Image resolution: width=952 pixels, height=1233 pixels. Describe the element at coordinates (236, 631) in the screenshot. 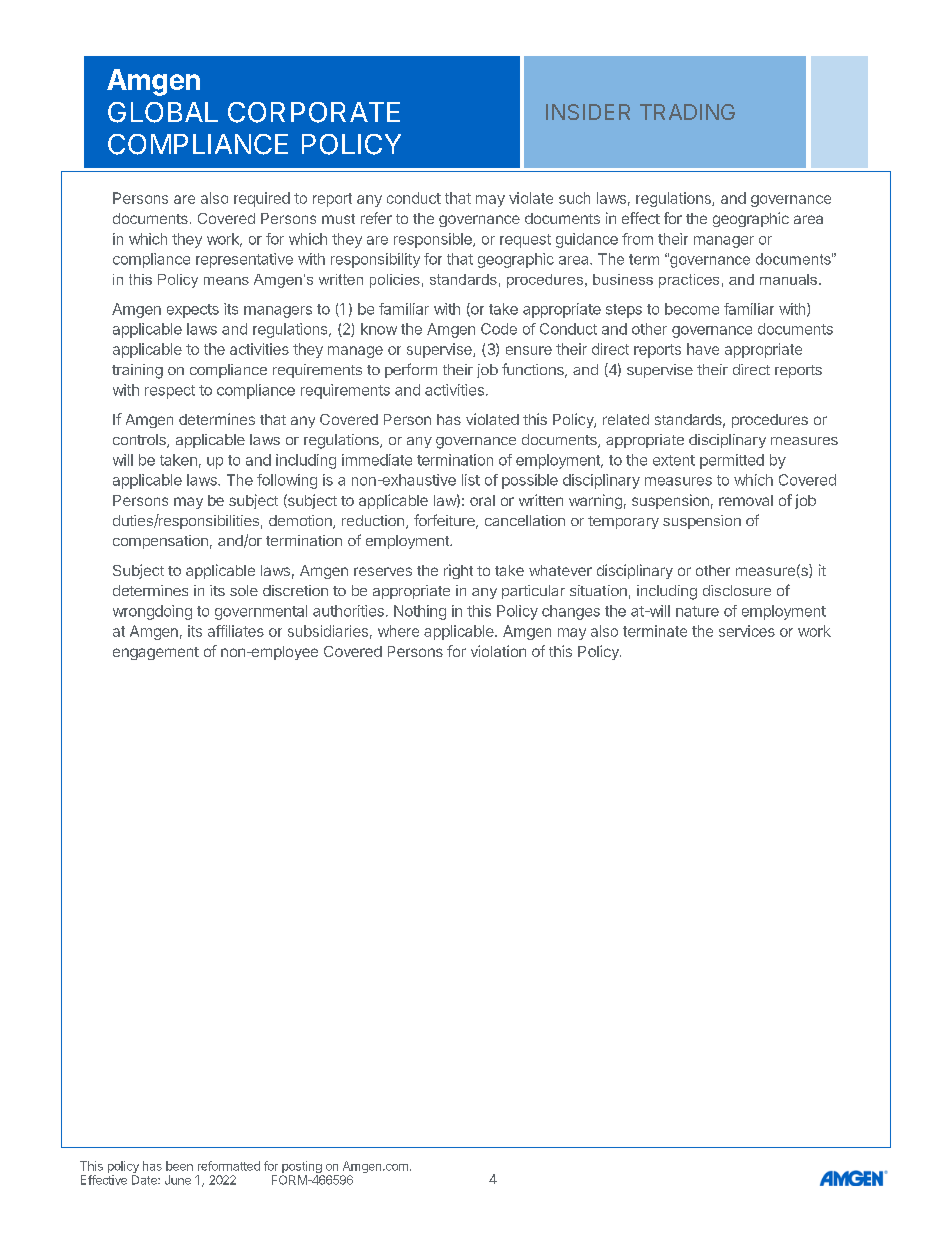

I see `affiliates` at that location.
